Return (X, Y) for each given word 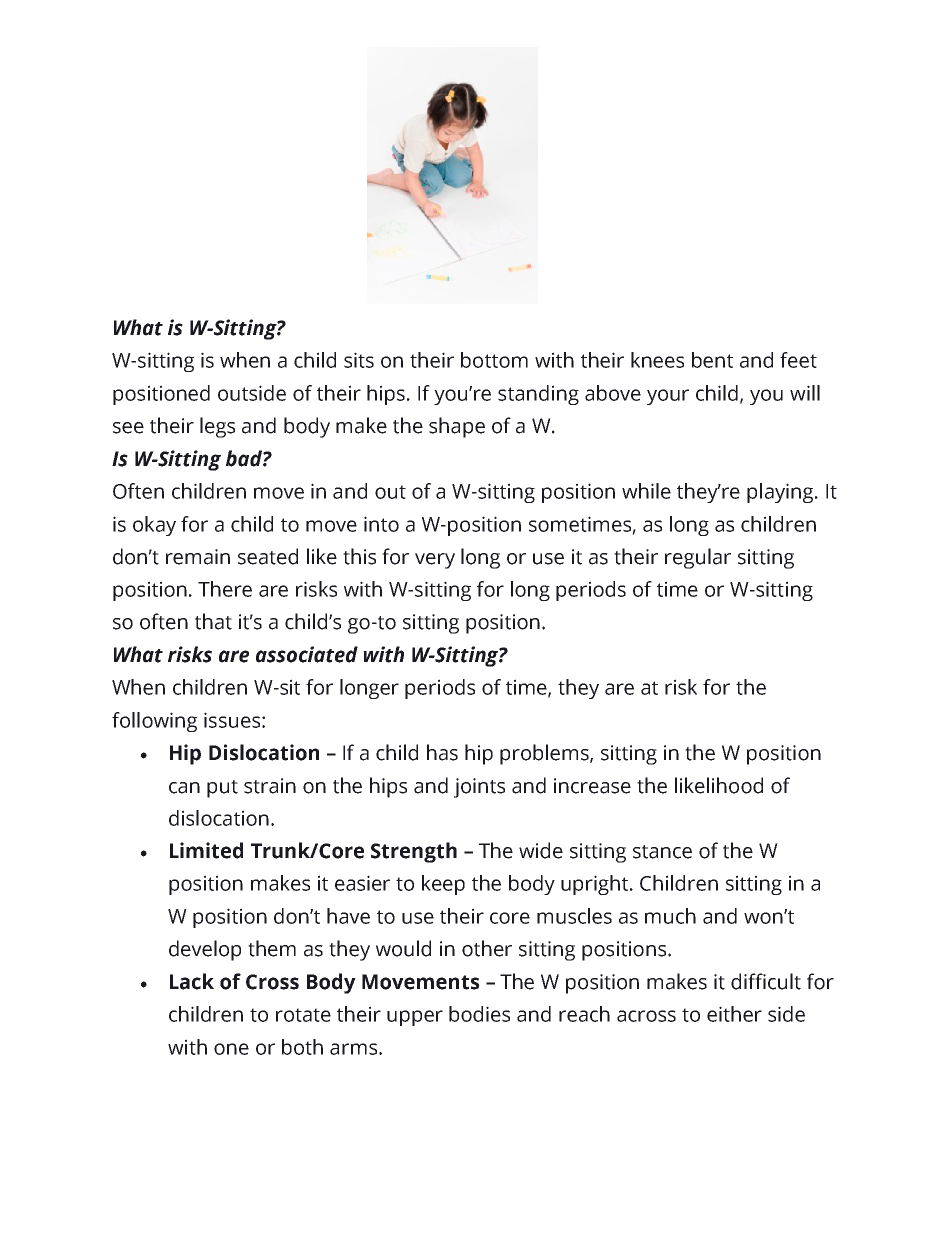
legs (217, 427)
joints (479, 788)
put (222, 789)
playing (781, 493)
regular (698, 558)
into (381, 524)
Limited (206, 850)
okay (154, 526)
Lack (192, 981)
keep (443, 885)
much (670, 916)
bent (712, 360)
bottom (494, 360)
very (435, 561)
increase (592, 786)
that (213, 621)
